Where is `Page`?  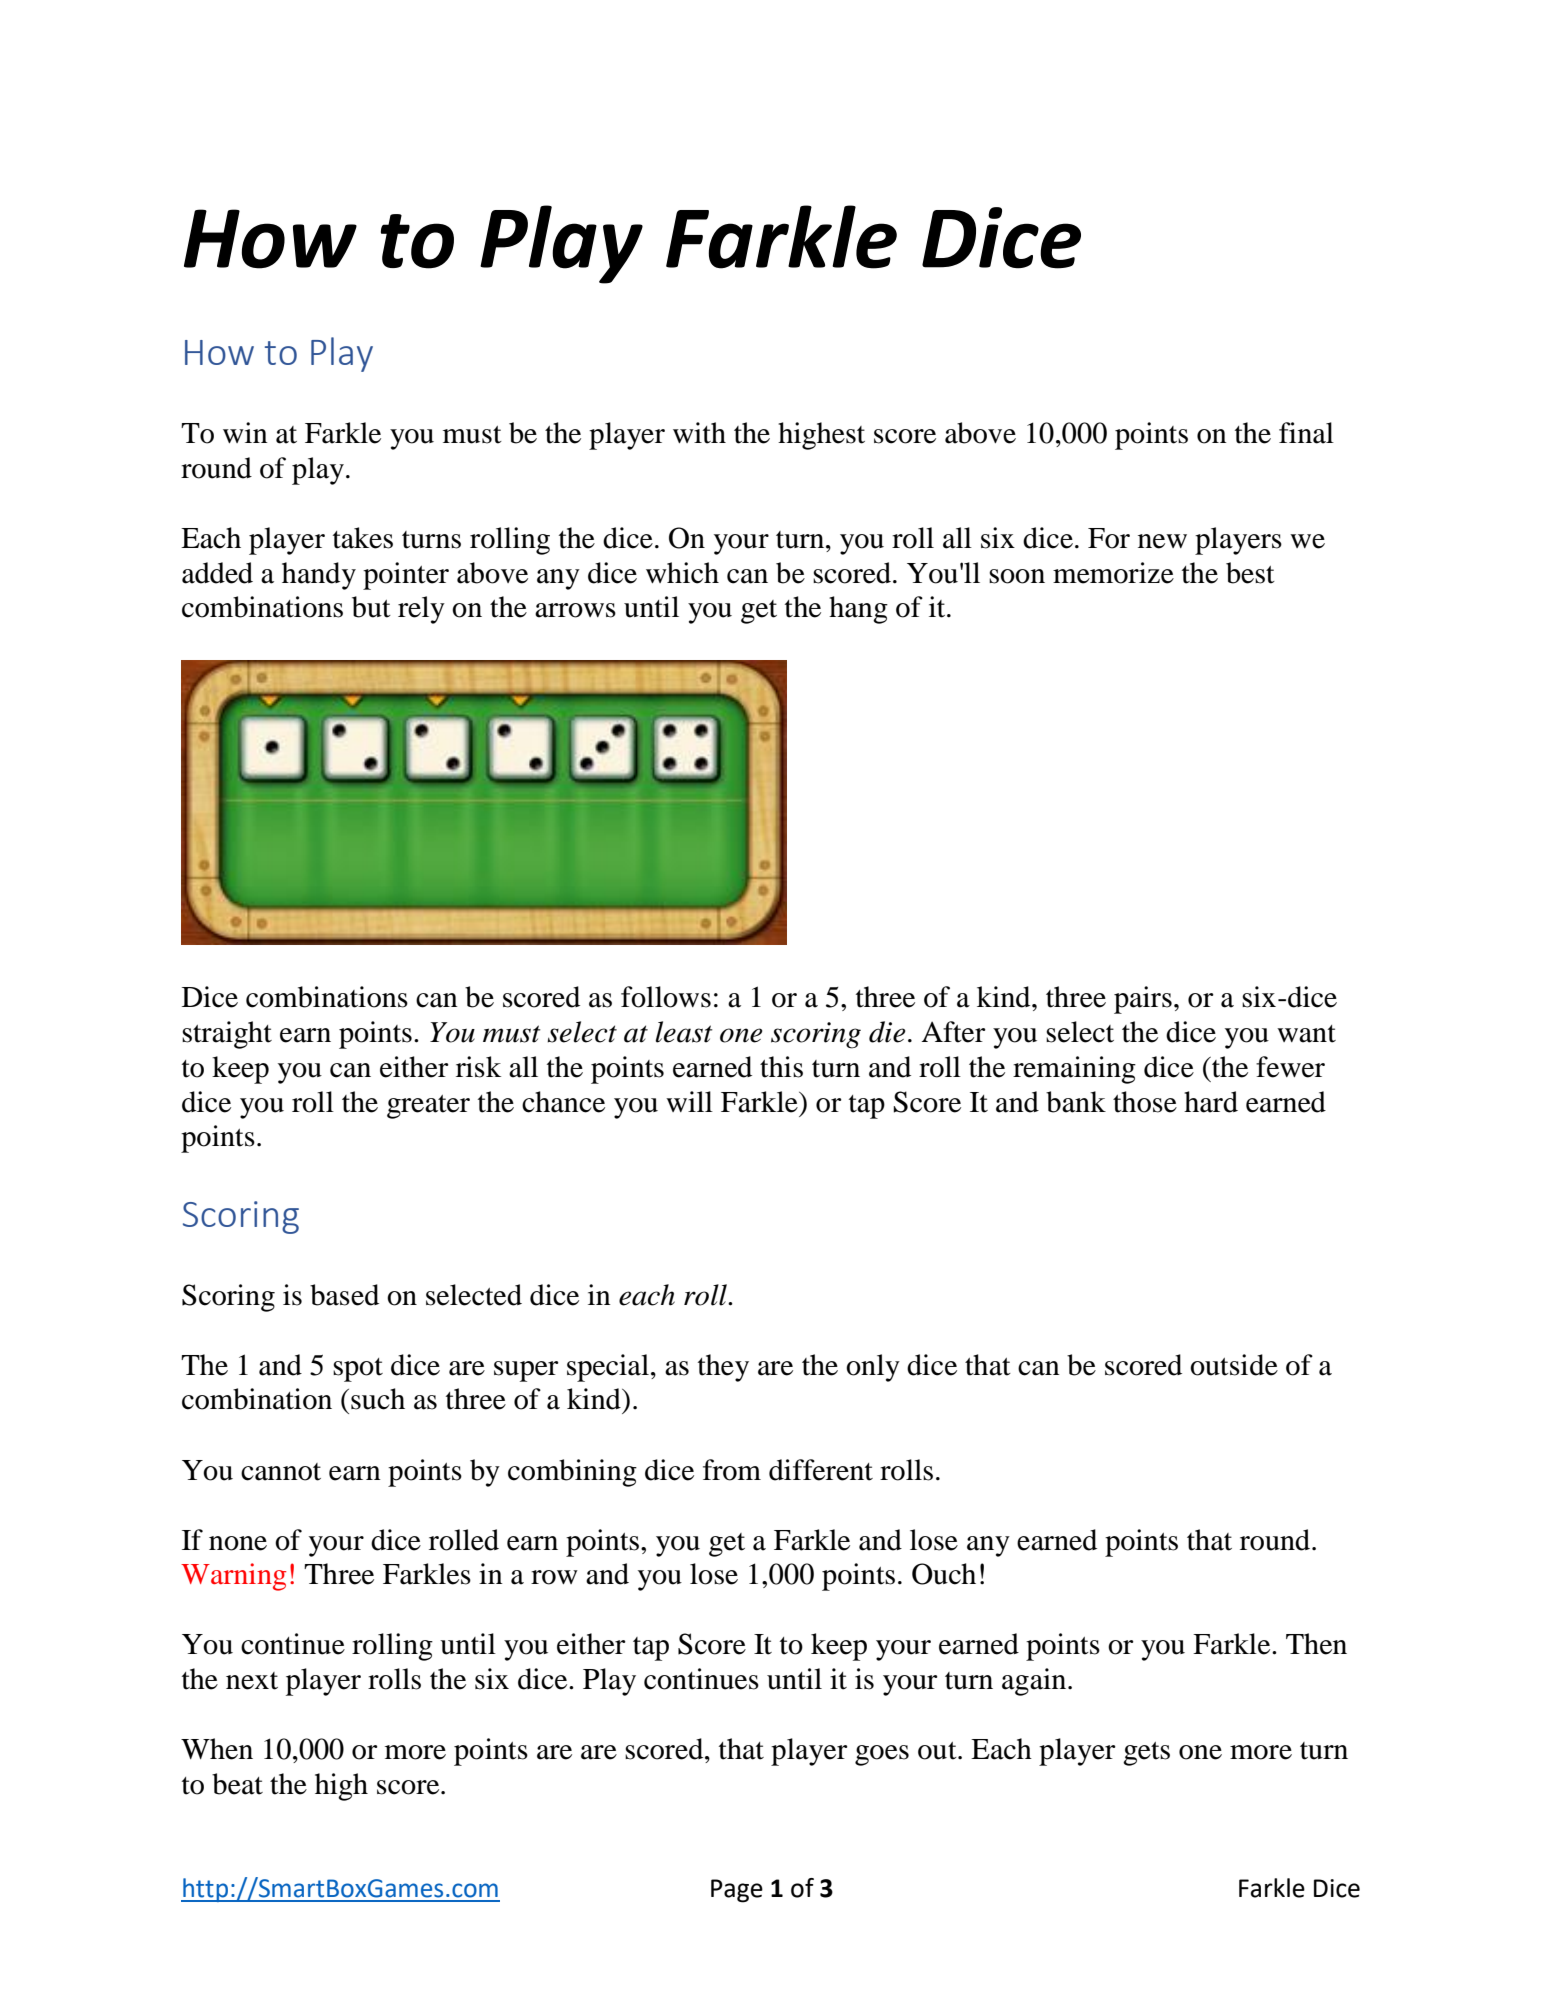 Page is located at coordinates (737, 1891).
